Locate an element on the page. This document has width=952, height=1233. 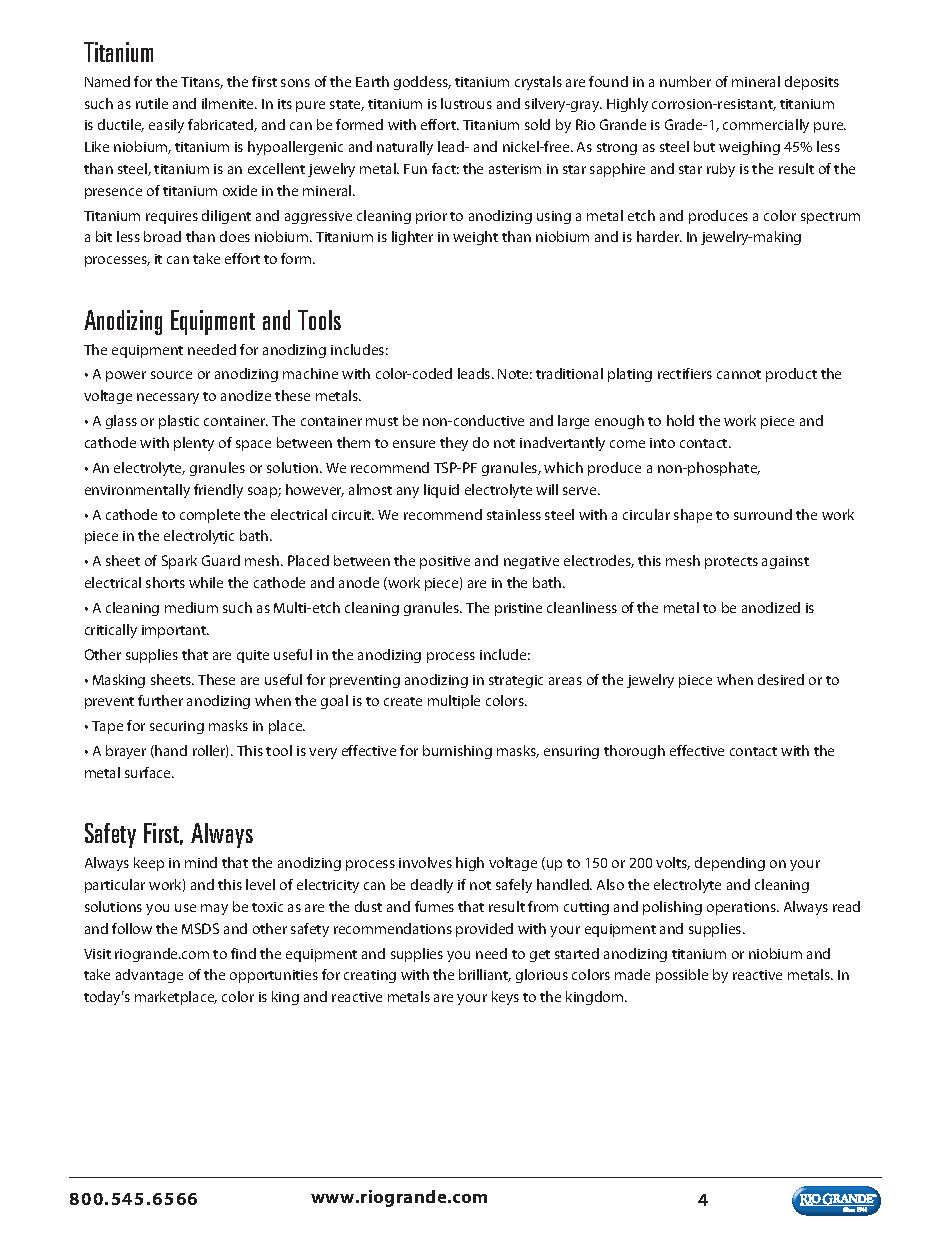
lustrous is located at coordinates (466, 103).
